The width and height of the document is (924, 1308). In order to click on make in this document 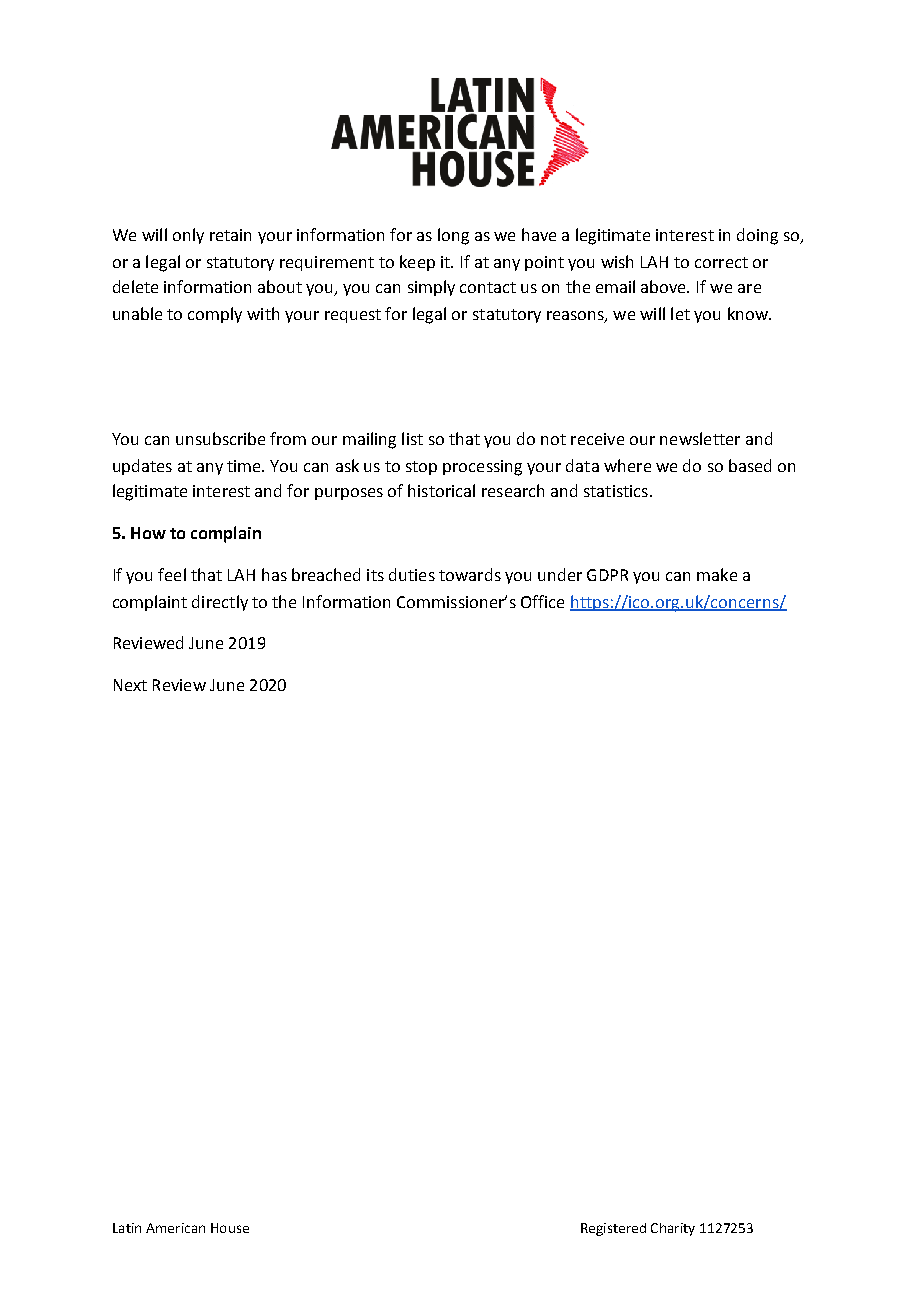, I will do `click(717, 574)`.
